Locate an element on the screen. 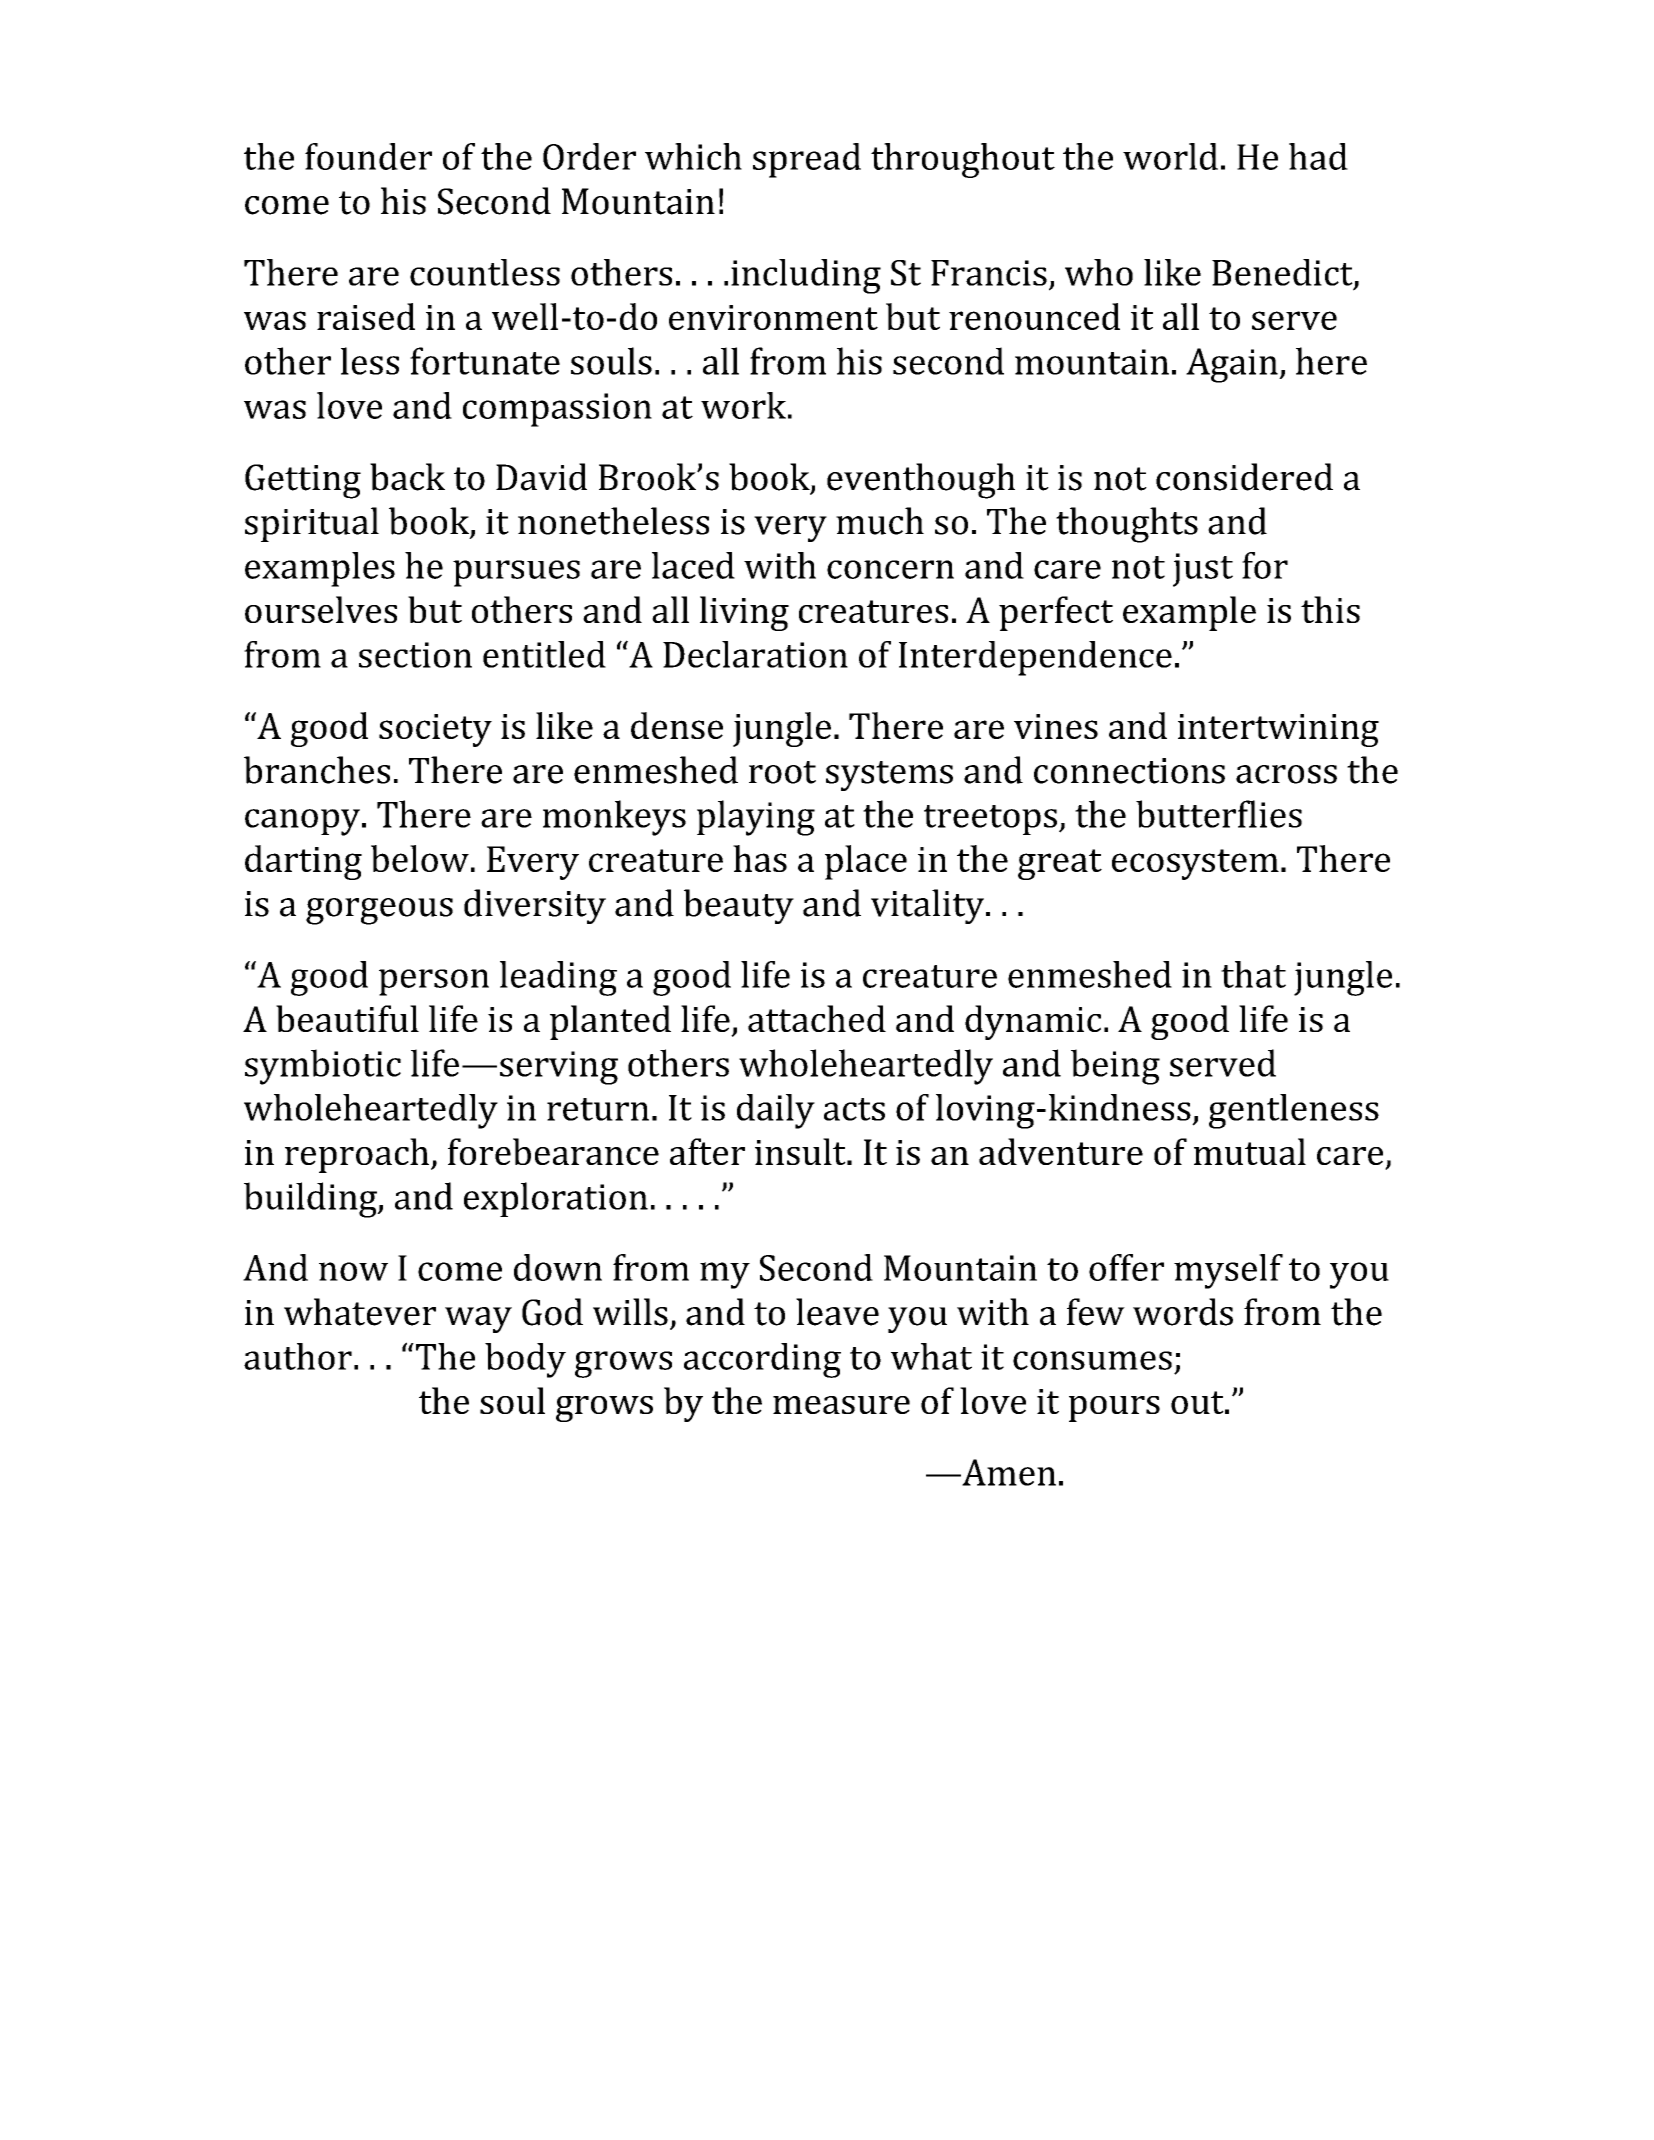 Image resolution: width=1654 pixels, height=2140 pixels. butterflies is located at coordinates (1219, 814).
